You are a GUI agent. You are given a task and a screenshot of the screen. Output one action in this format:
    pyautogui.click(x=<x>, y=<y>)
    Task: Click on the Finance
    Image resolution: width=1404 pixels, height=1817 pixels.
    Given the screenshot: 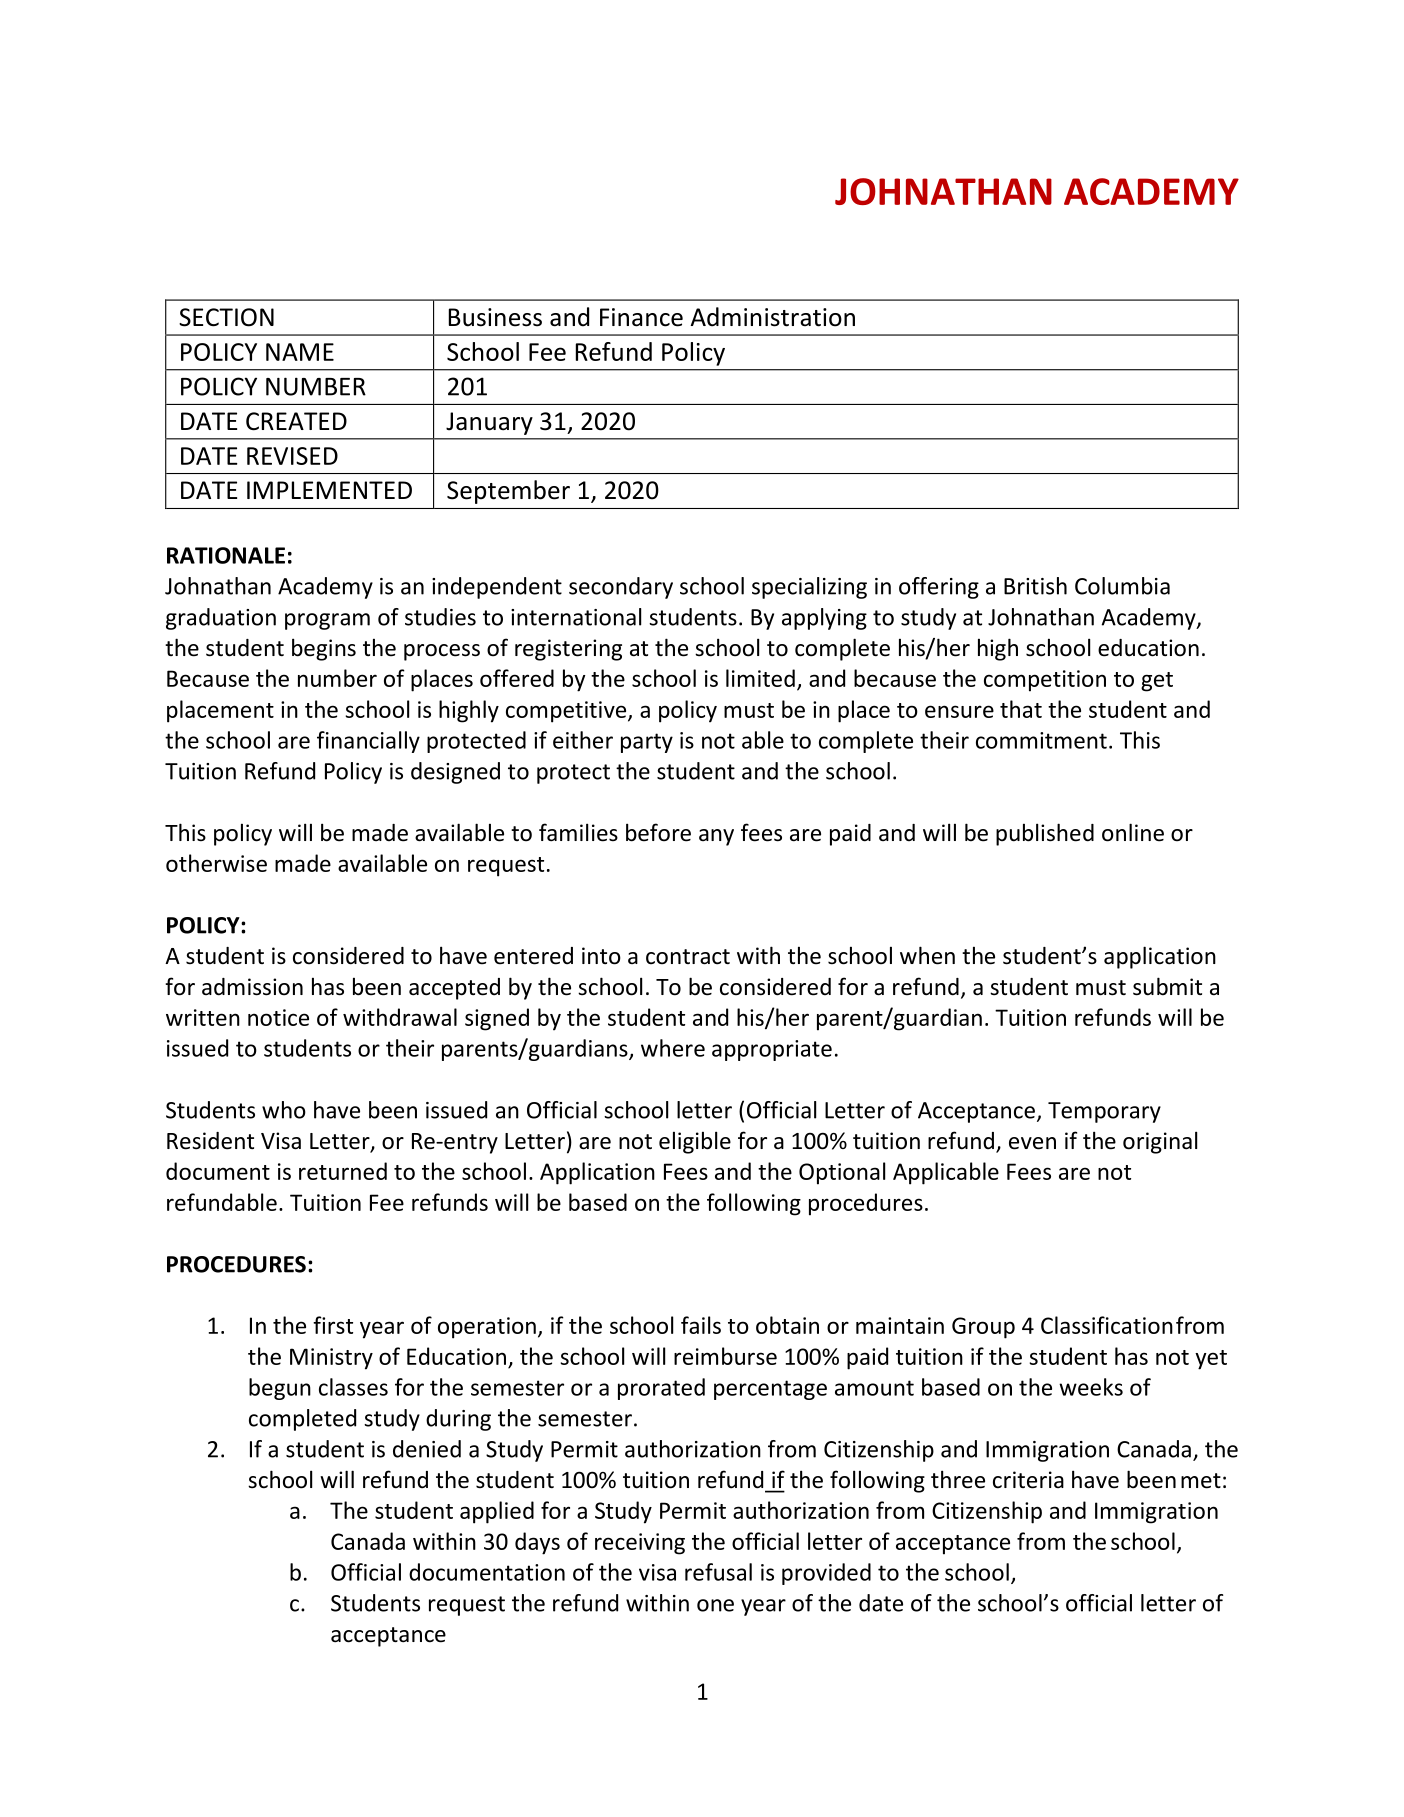 What is the action you would take?
    pyautogui.click(x=641, y=317)
